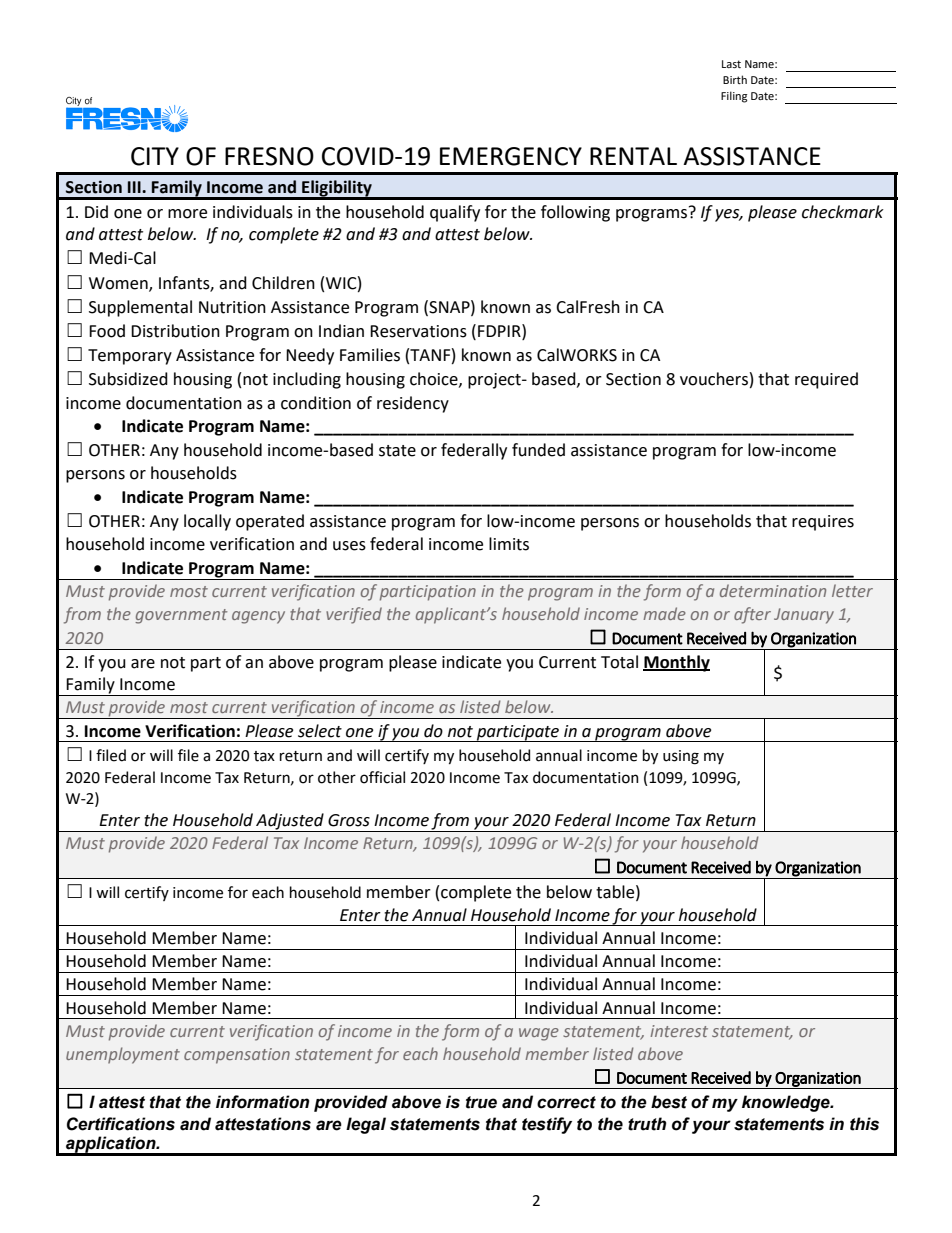 The height and width of the screenshot is (1233, 952). Describe the element at coordinates (826, 380) in the screenshot. I see `required` at that location.
